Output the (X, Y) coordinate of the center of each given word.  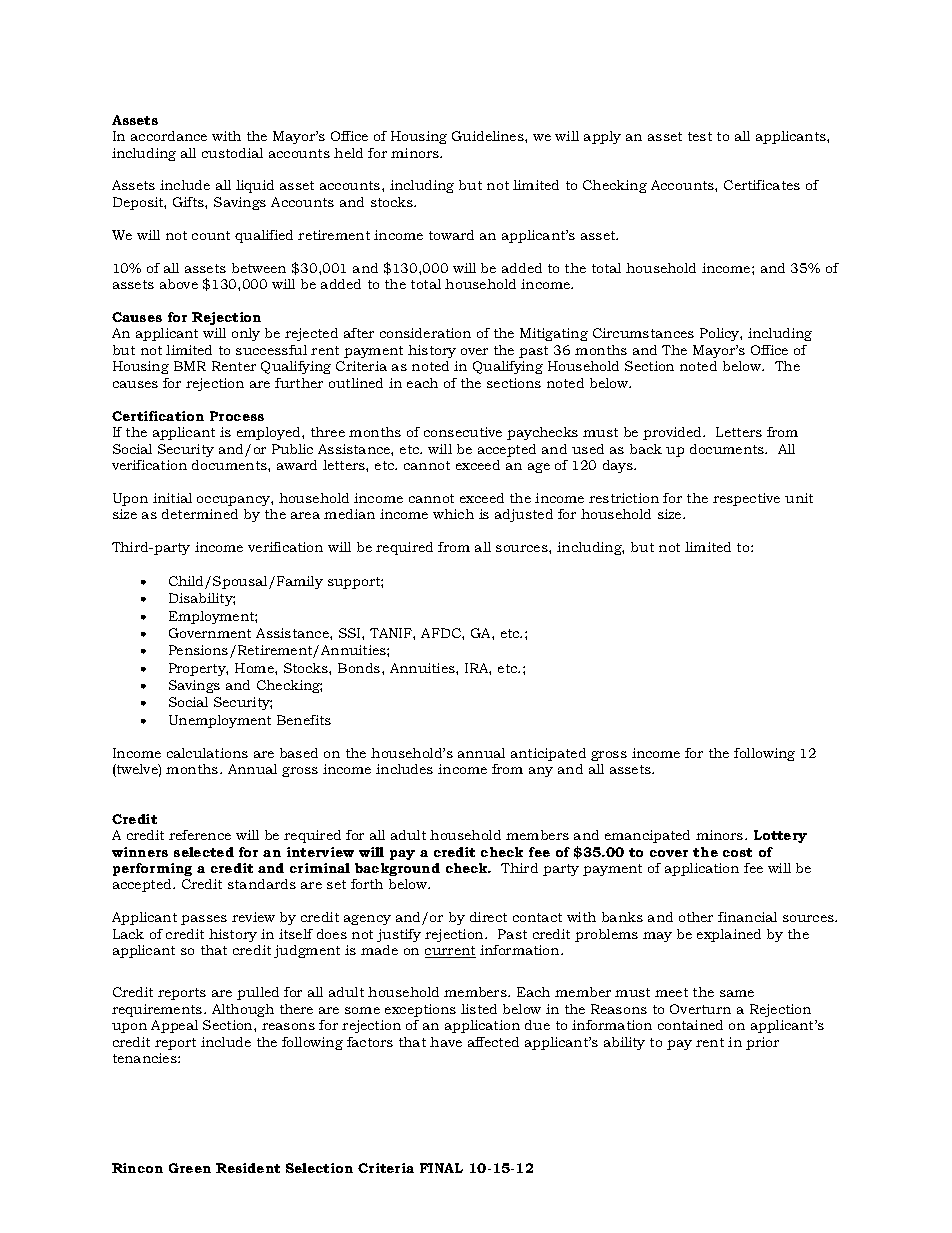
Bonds (360, 668)
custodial (232, 153)
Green (190, 1168)
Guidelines (489, 136)
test (700, 136)
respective (746, 499)
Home (255, 668)
